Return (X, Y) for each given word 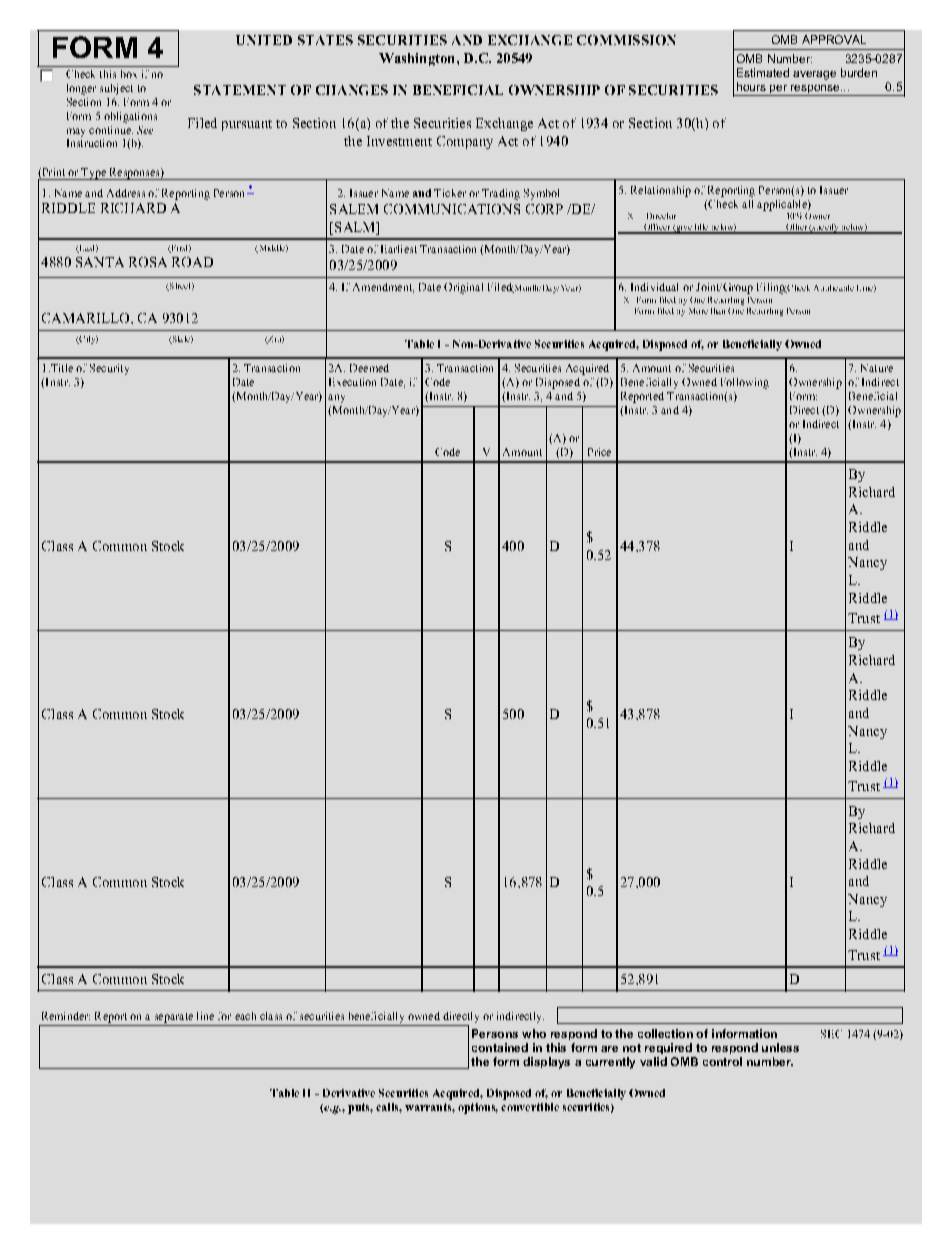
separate (174, 1018)
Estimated (763, 72)
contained (500, 1047)
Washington (418, 59)
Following (745, 383)
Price (599, 452)
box (129, 74)
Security (109, 369)
